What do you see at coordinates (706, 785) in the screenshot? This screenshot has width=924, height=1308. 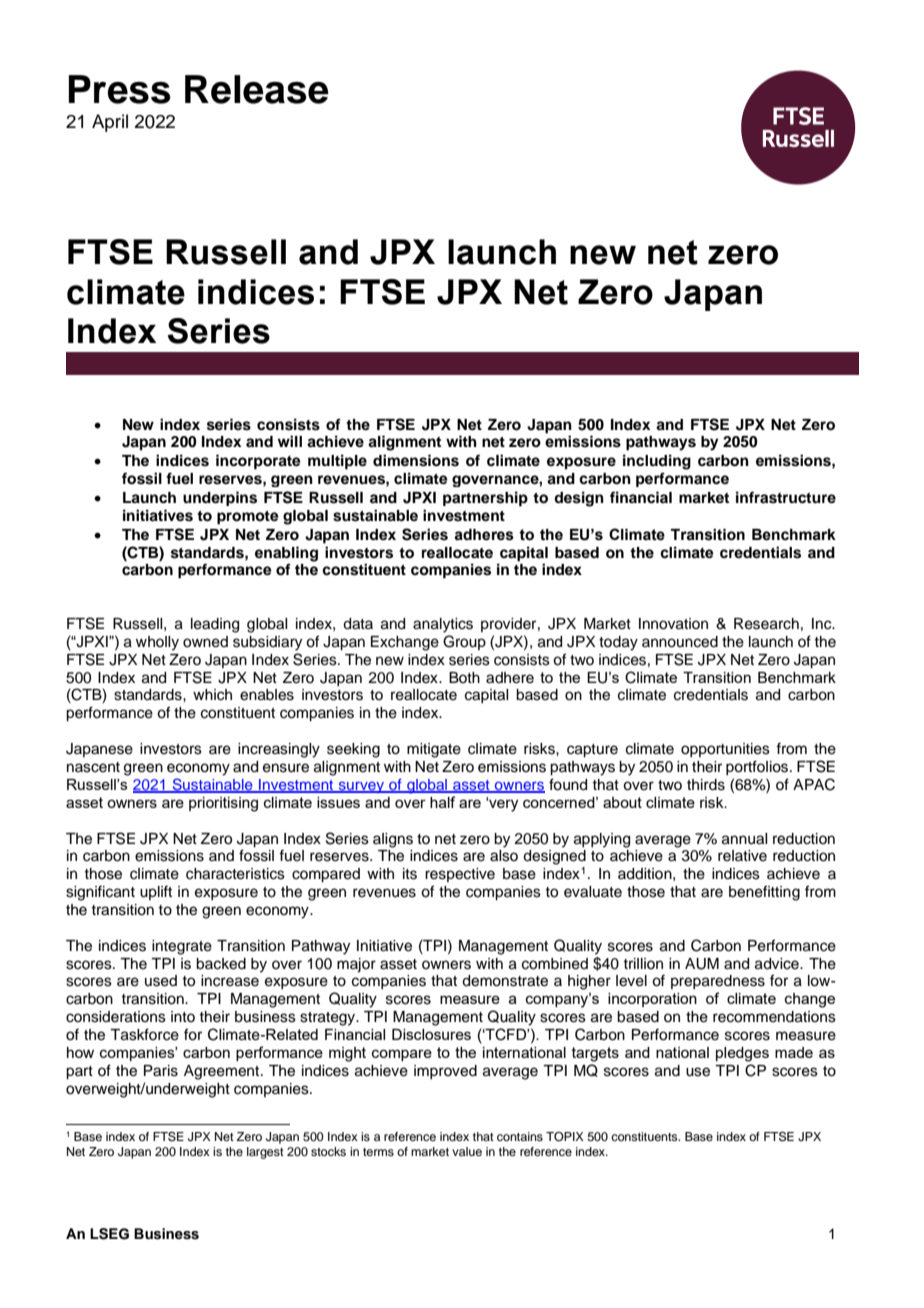 I see `thirds` at bounding box center [706, 785].
